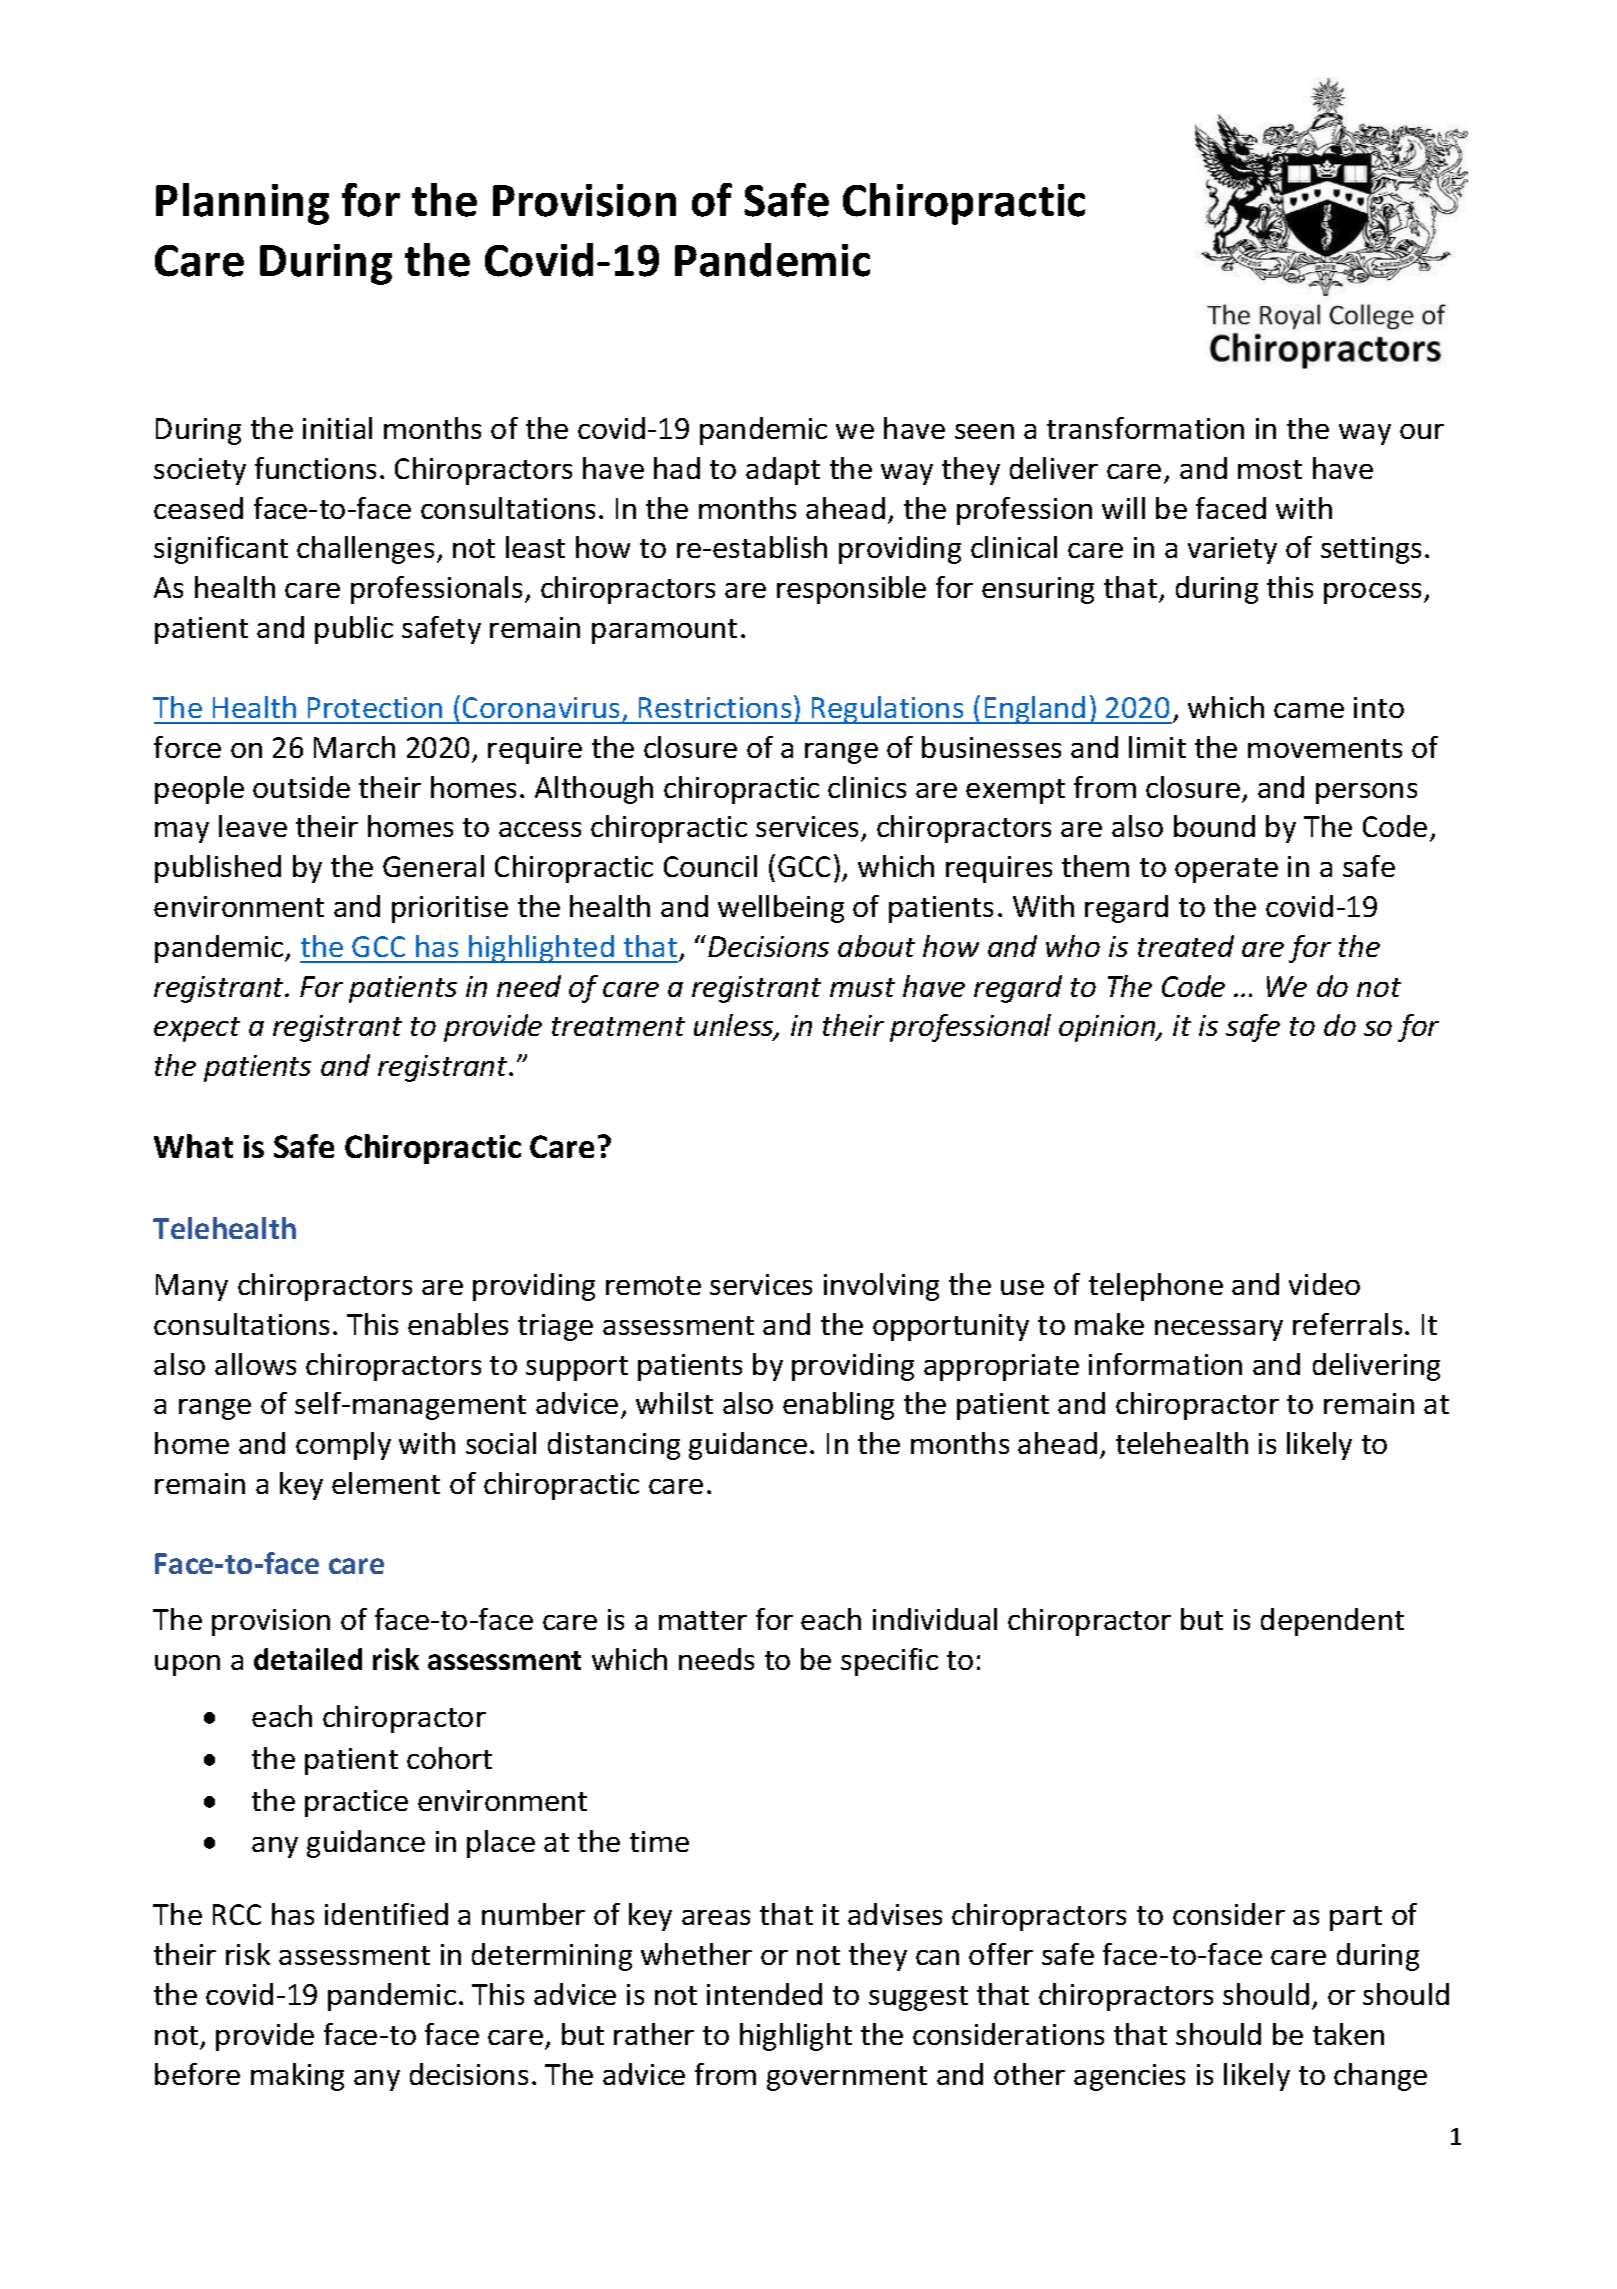 The height and width of the screenshot is (2289, 1617). I want to click on adapt, so click(783, 471).
